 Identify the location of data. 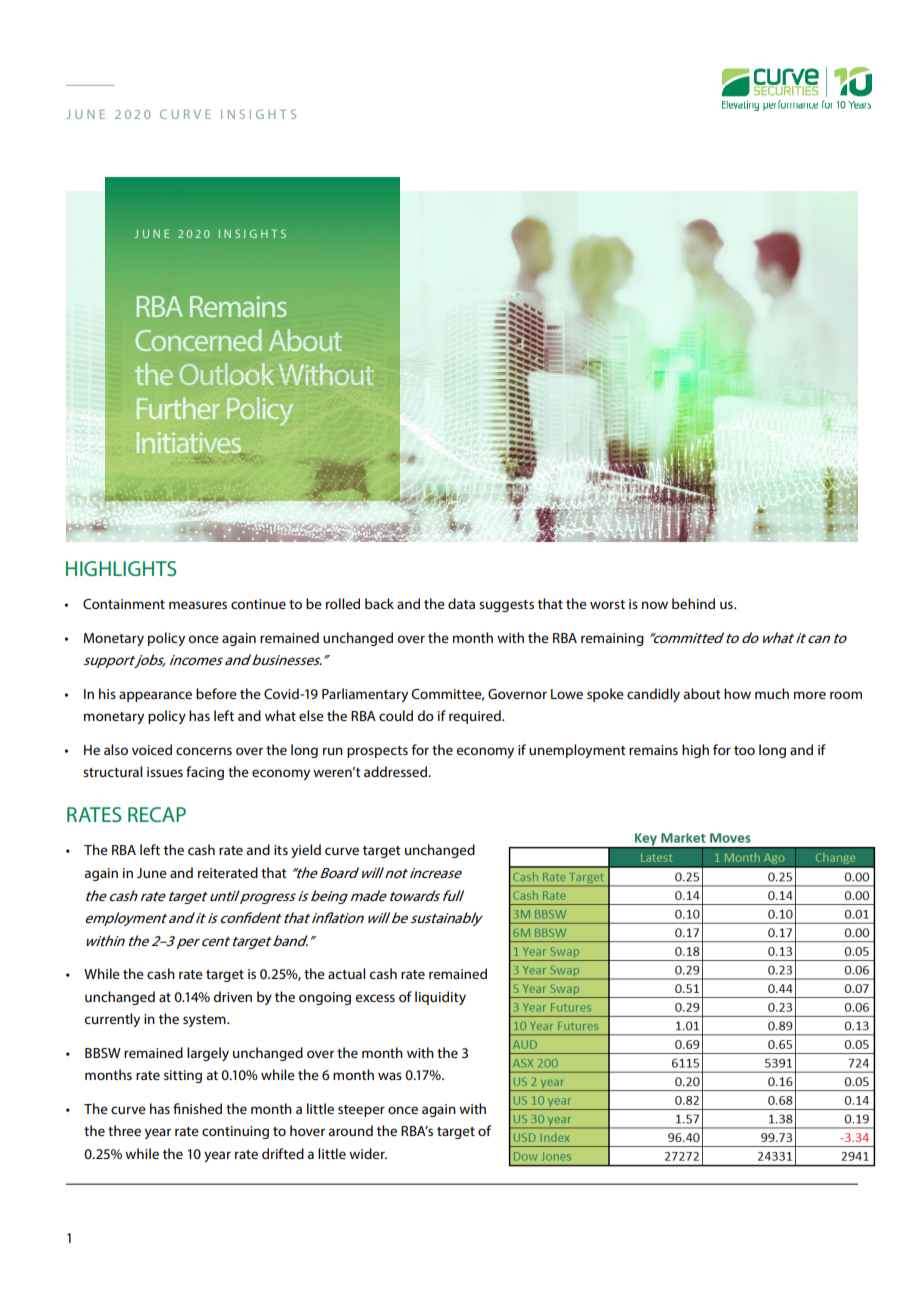
(461, 603).
